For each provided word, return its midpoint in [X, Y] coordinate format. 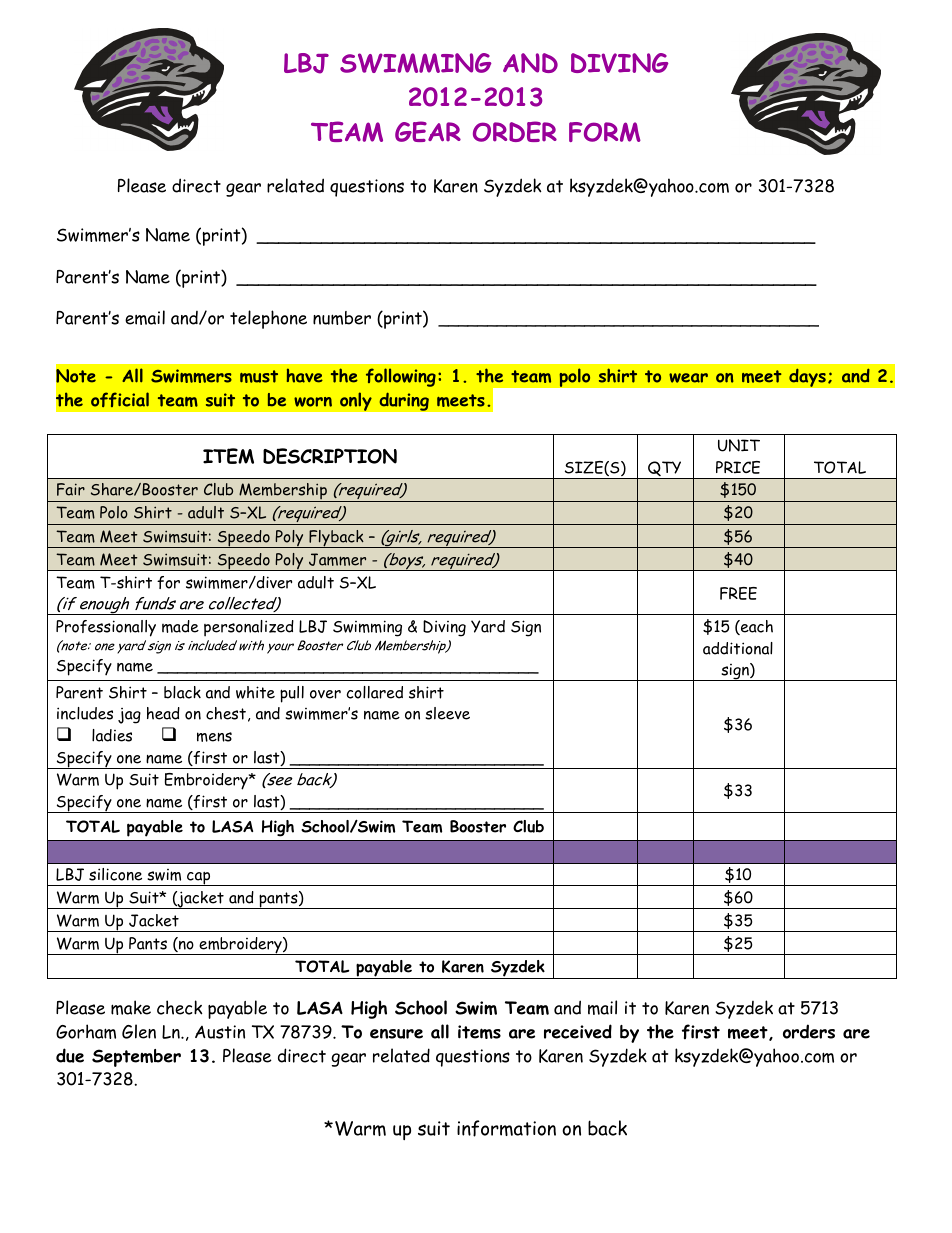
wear [688, 378]
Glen [139, 1031]
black [182, 692]
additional [738, 648]
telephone [268, 319]
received [578, 1031]
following [401, 377]
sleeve [447, 713]
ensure [396, 1034]
